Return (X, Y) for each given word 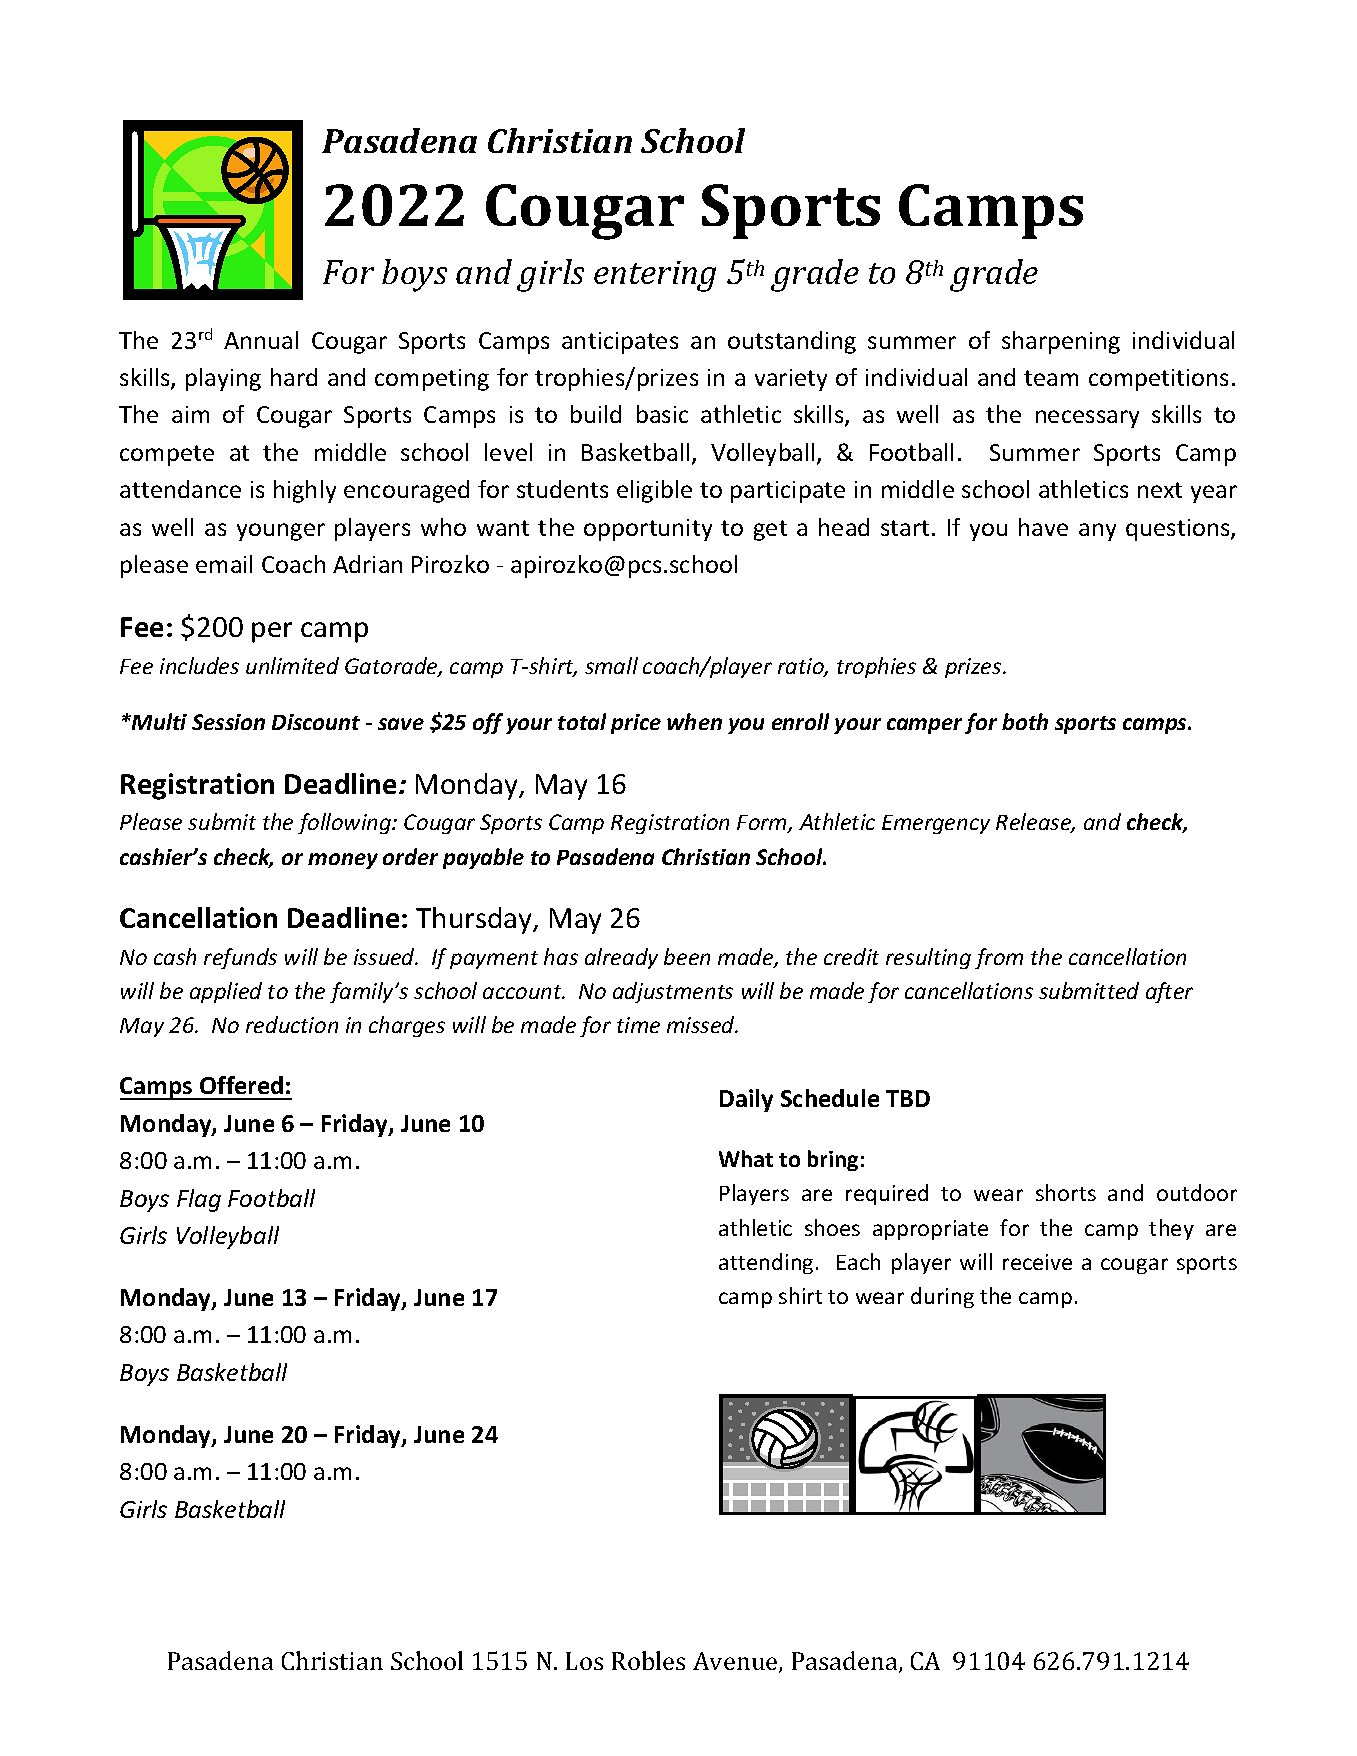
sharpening (1061, 342)
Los (584, 1661)
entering (655, 276)
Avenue (736, 1662)
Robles (648, 1660)
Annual (261, 340)
